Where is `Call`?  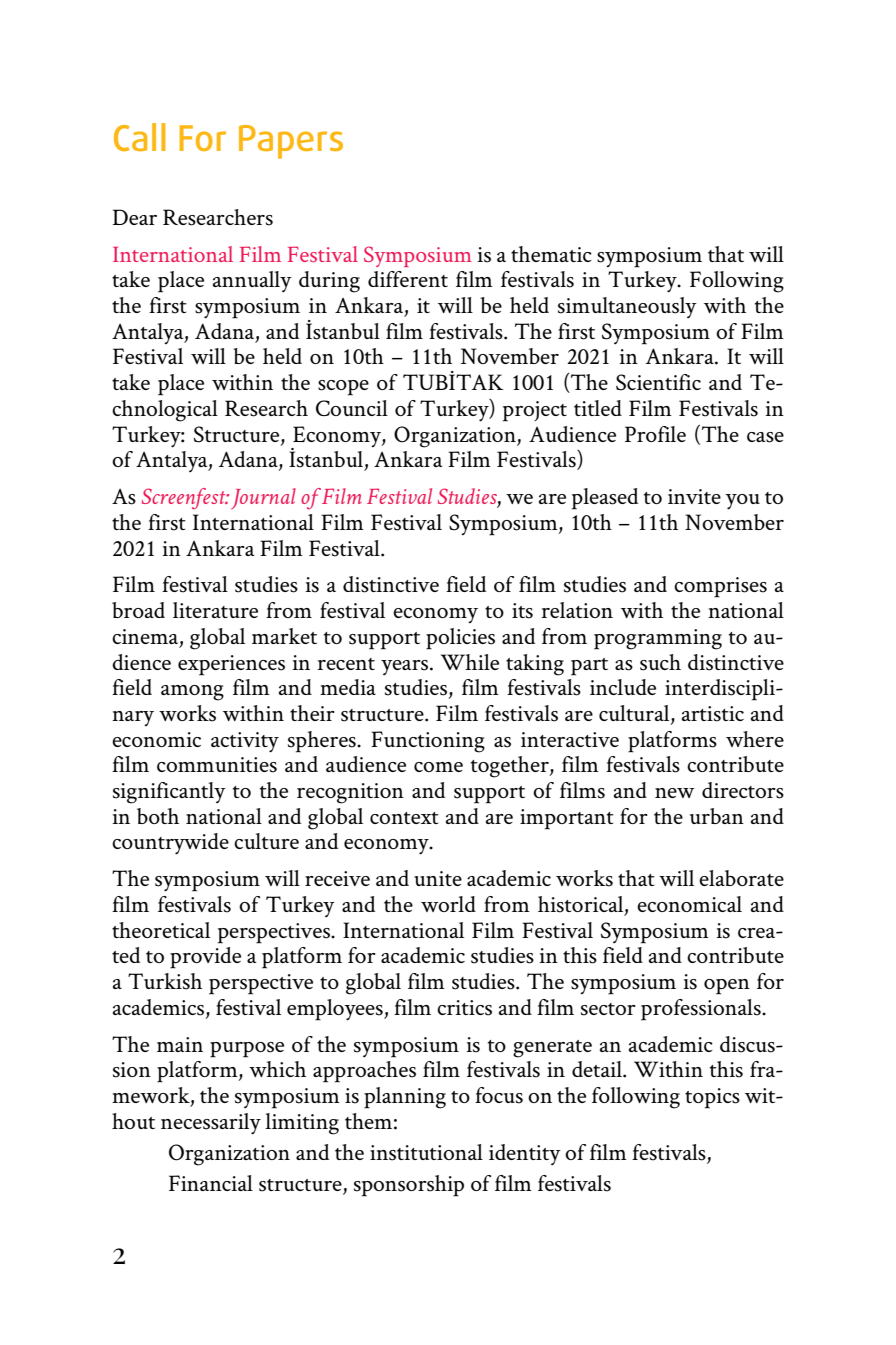
Call is located at coordinates (139, 137).
